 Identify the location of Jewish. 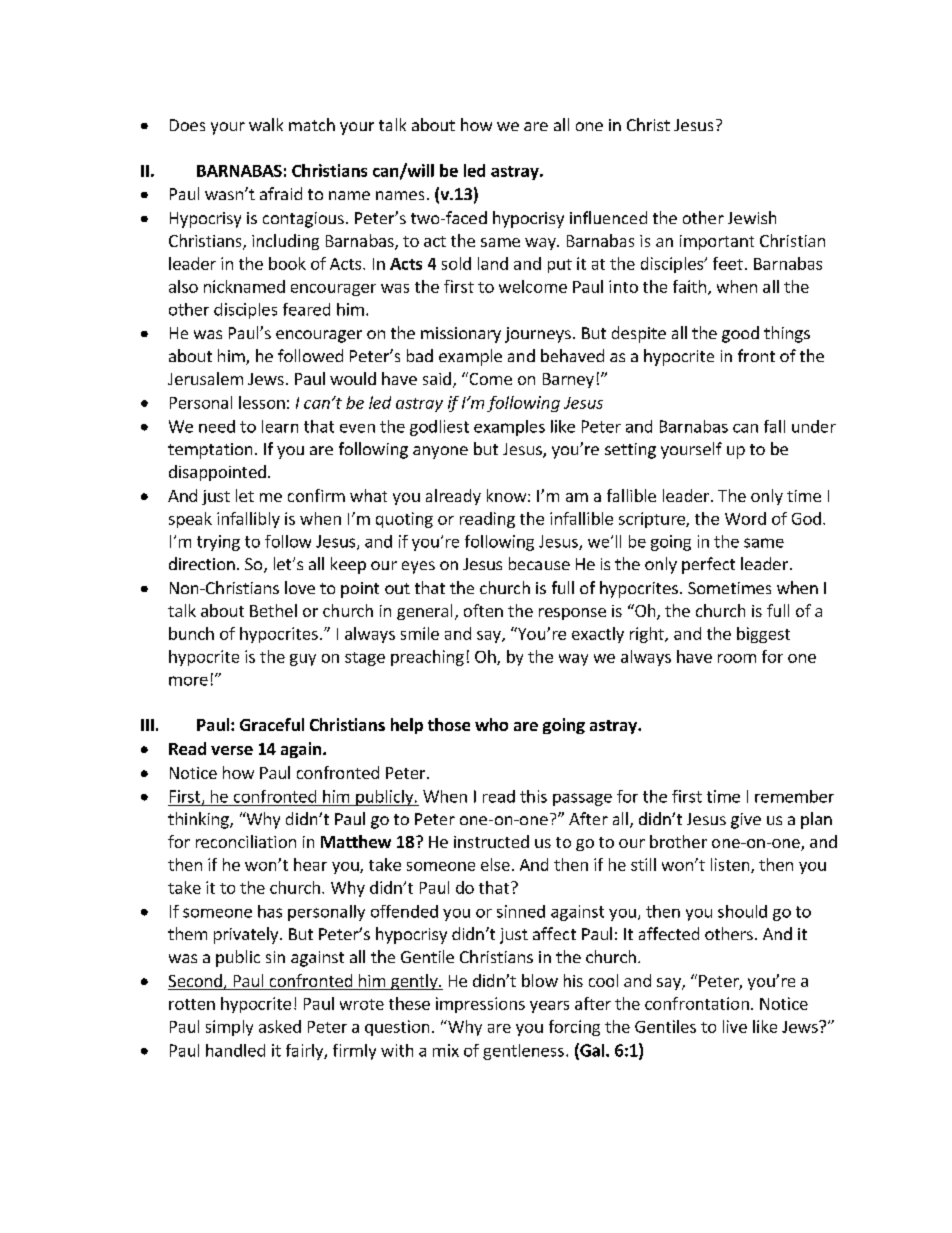
(752, 217).
